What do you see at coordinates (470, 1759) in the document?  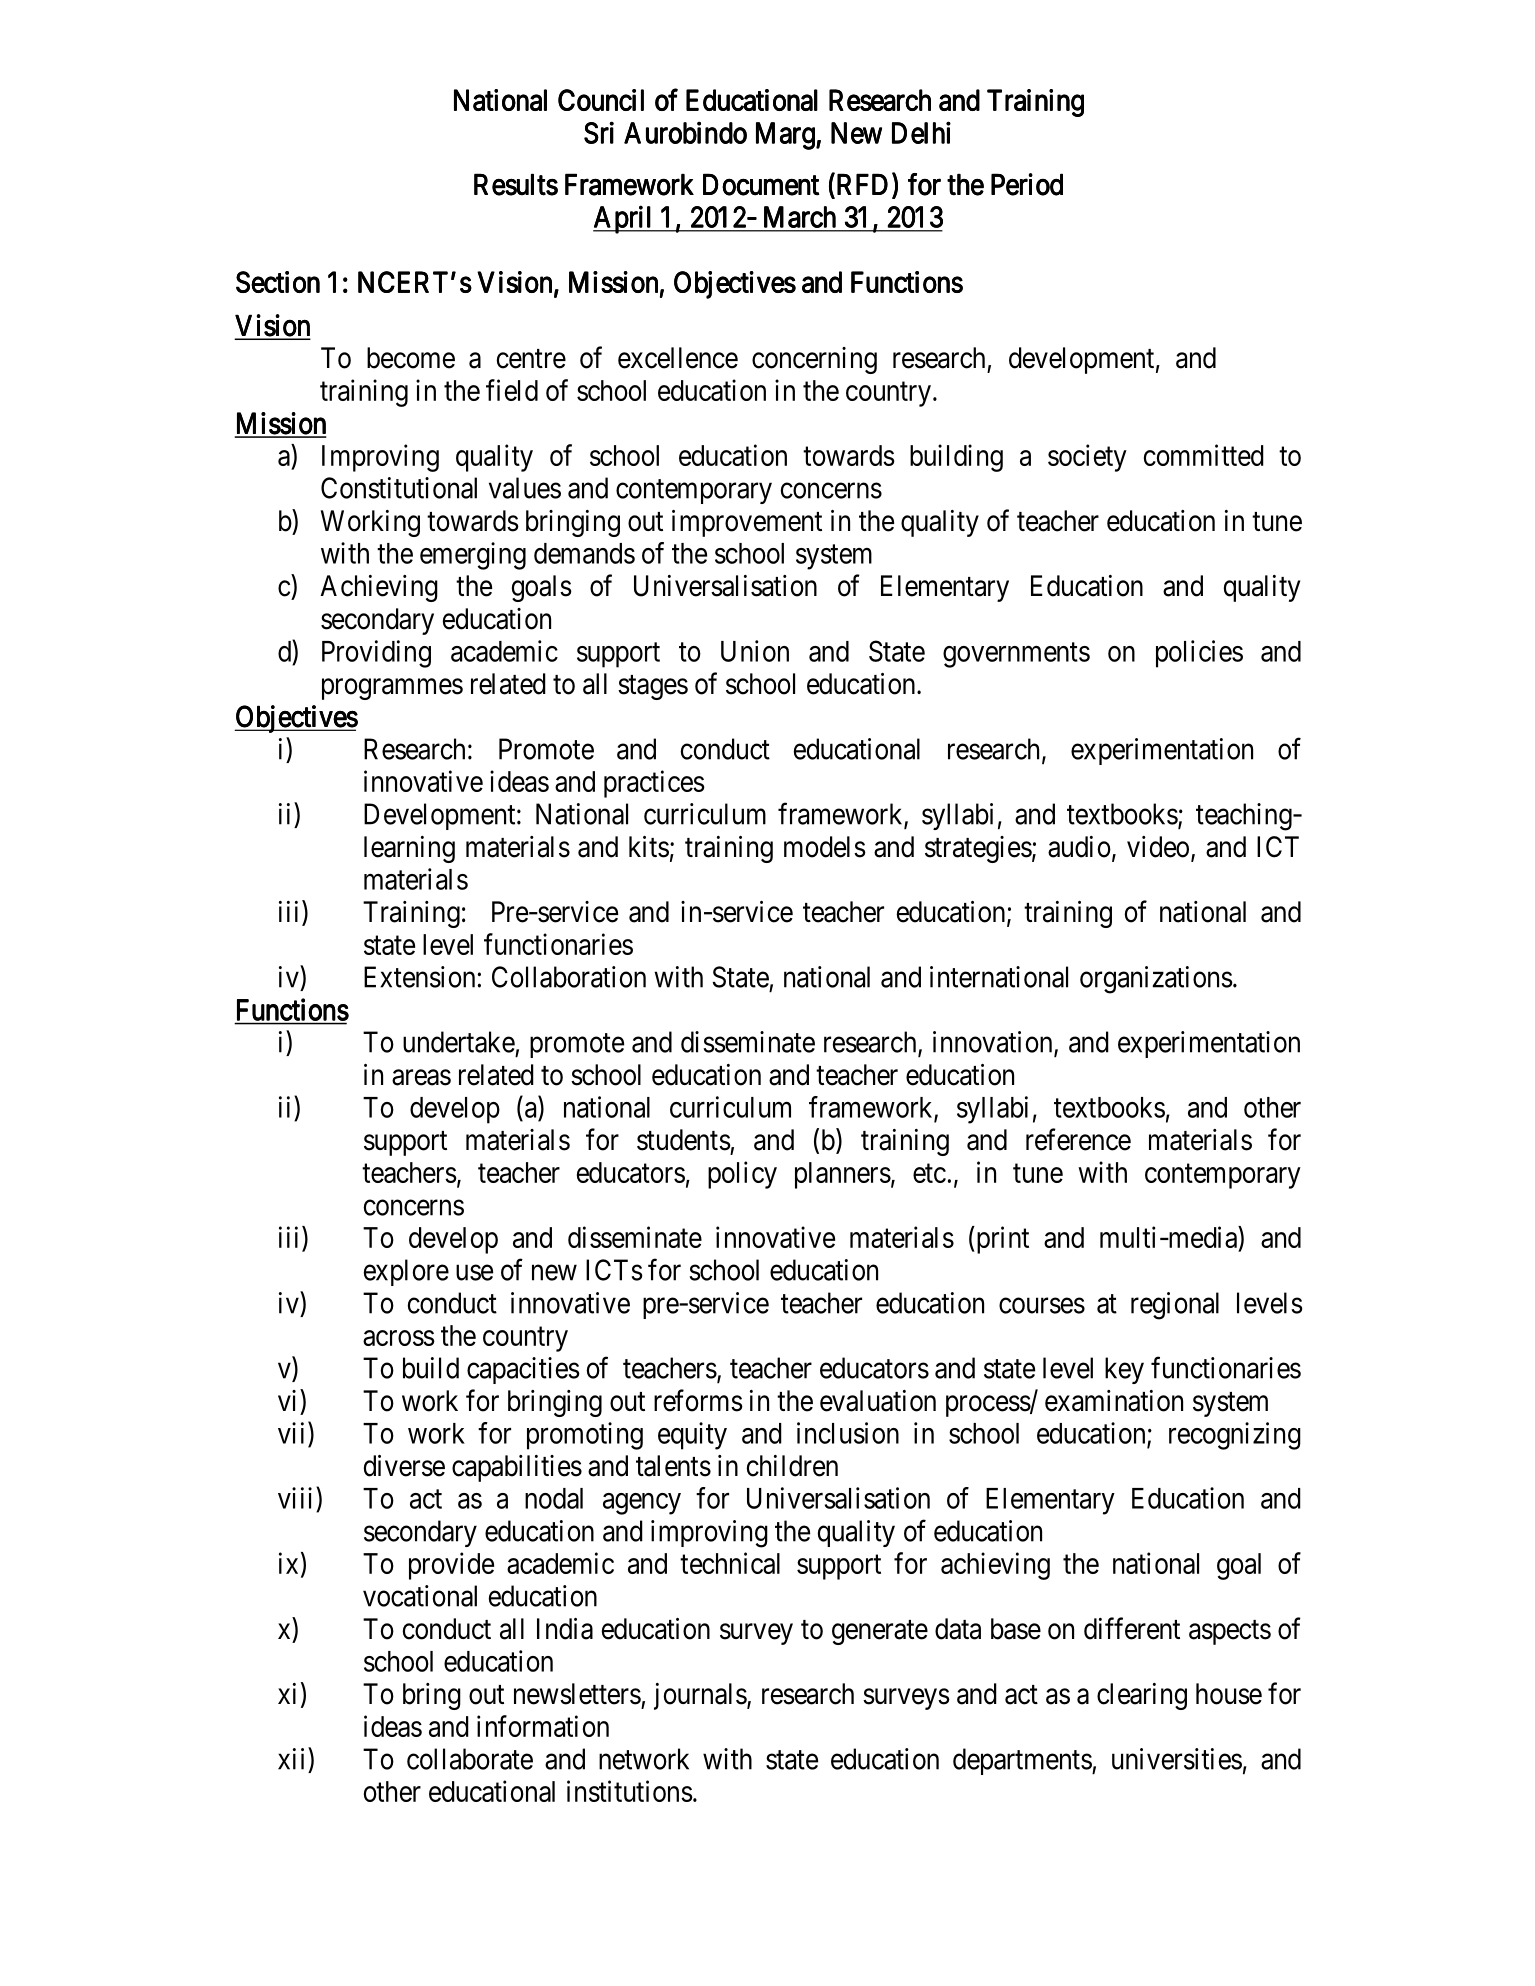 I see `collaborate` at bounding box center [470, 1759].
